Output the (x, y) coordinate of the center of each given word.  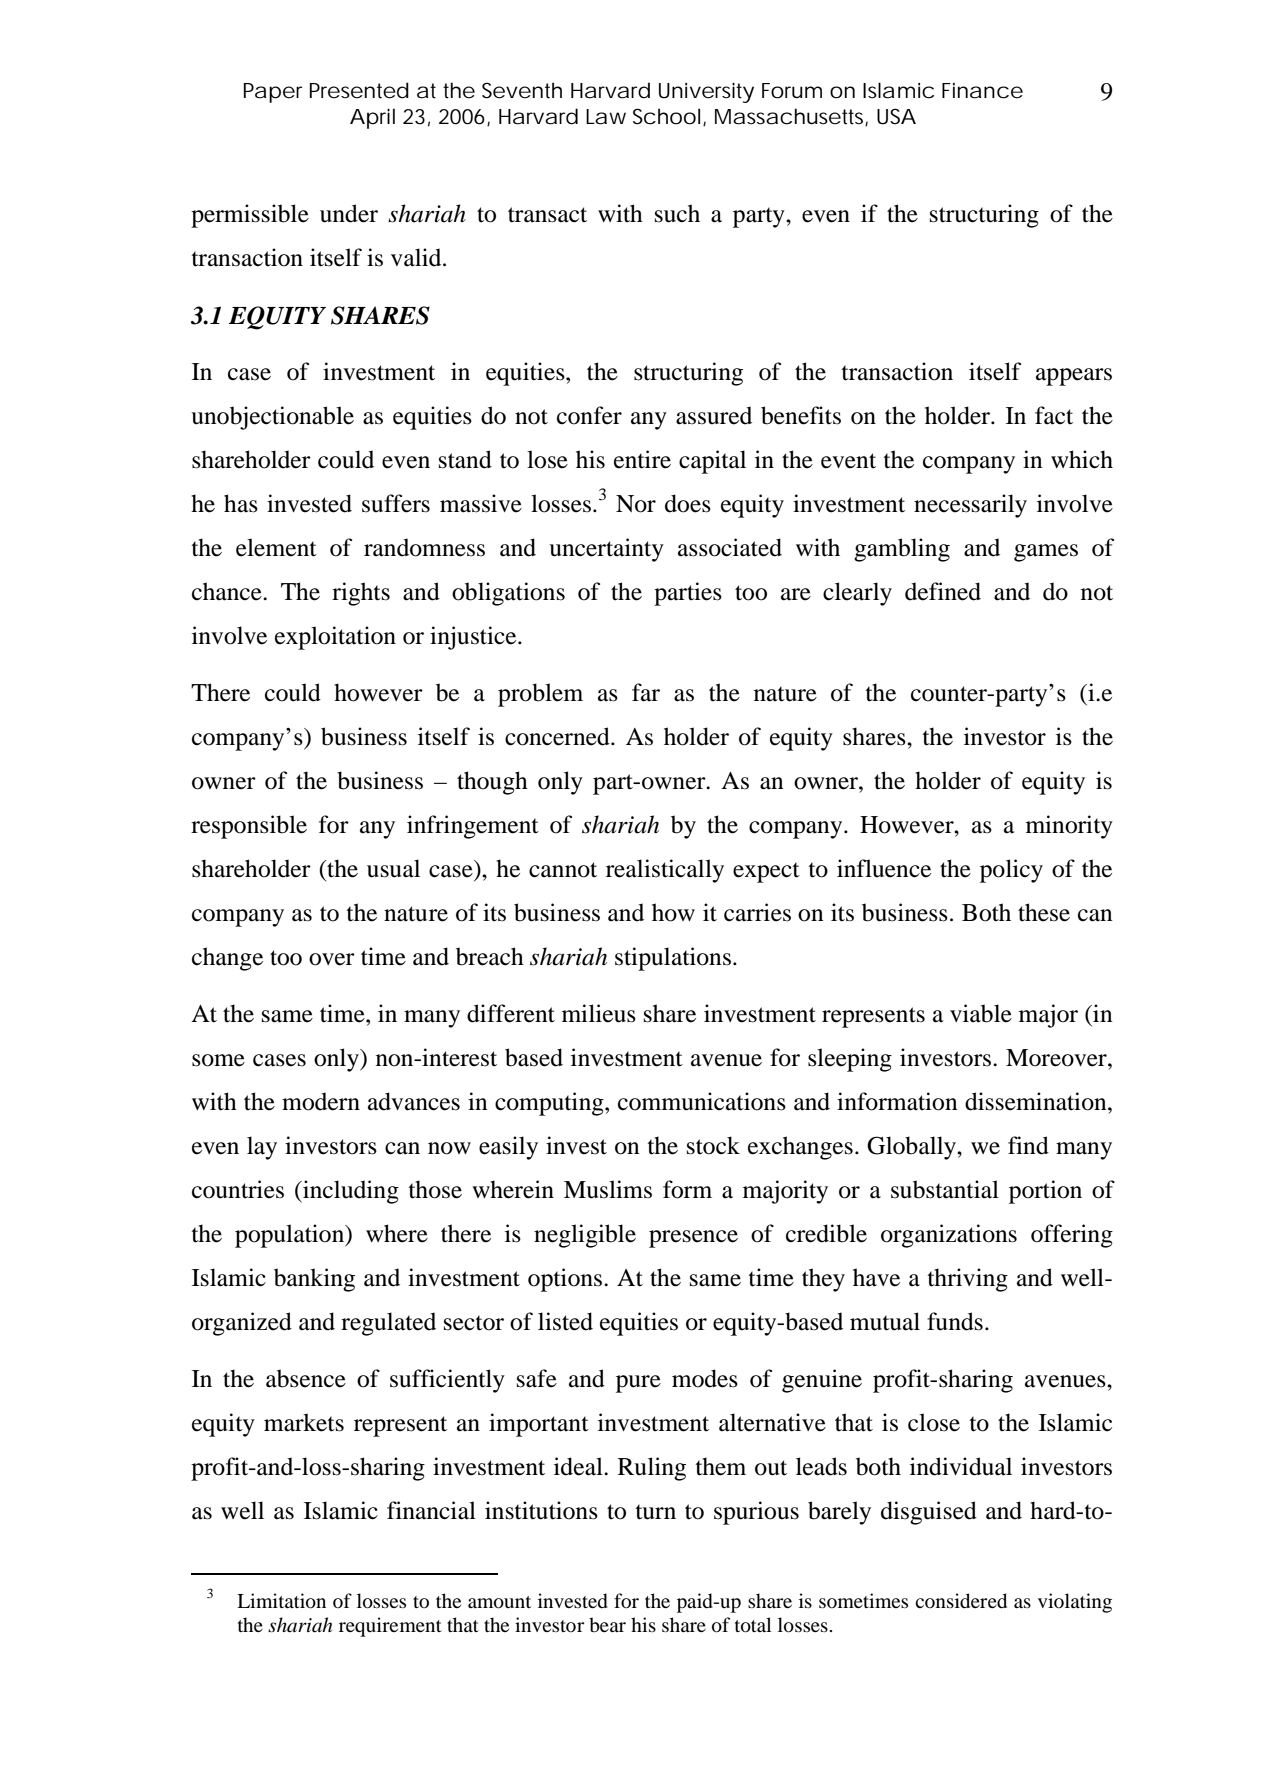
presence (693, 1239)
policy (1011, 871)
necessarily (970, 506)
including (350, 1192)
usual (393, 868)
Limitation (281, 1601)
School (666, 116)
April (372, 118)
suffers (396, 503)
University (706, 93)
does (688, 503)
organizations (949, 1236)
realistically (665, 871)
